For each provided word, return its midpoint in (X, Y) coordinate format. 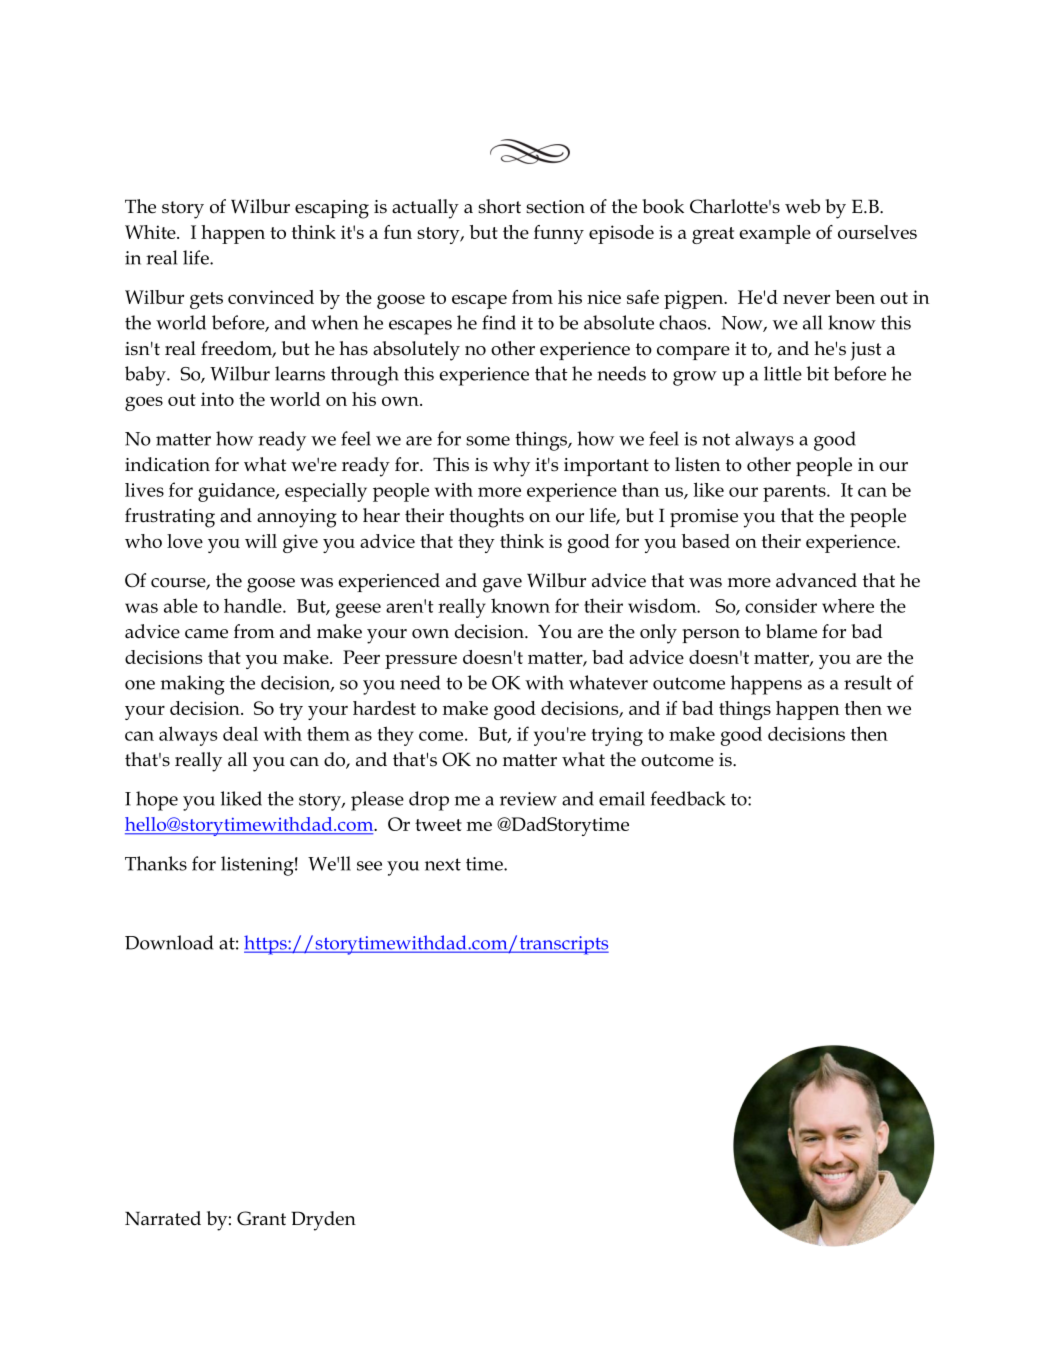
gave (502, 585)
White (151, 232)
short (499, 206)
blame (791, 631)
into (217, 399)
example (775, 234)
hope (157, 801)
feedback (688, 798)
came (206, 634)
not (716, 439)
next (443, 864)
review (528, 799)
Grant (261, 1218)
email (622, 798)
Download (169, 942)
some (488, 441)
